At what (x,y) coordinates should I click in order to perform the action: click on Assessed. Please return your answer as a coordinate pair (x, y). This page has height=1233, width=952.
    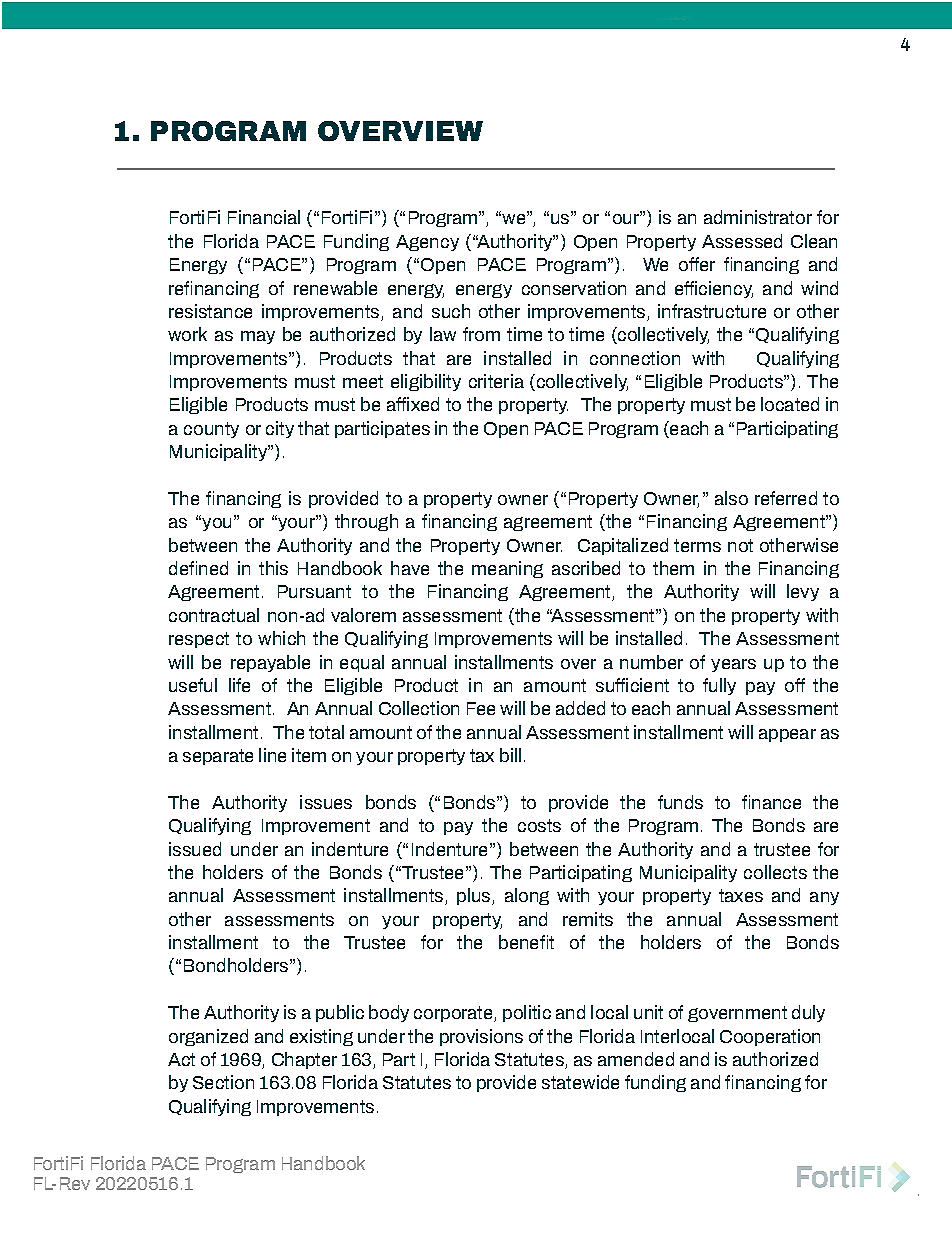
    Looking at the image, I should click on (742, 241).
